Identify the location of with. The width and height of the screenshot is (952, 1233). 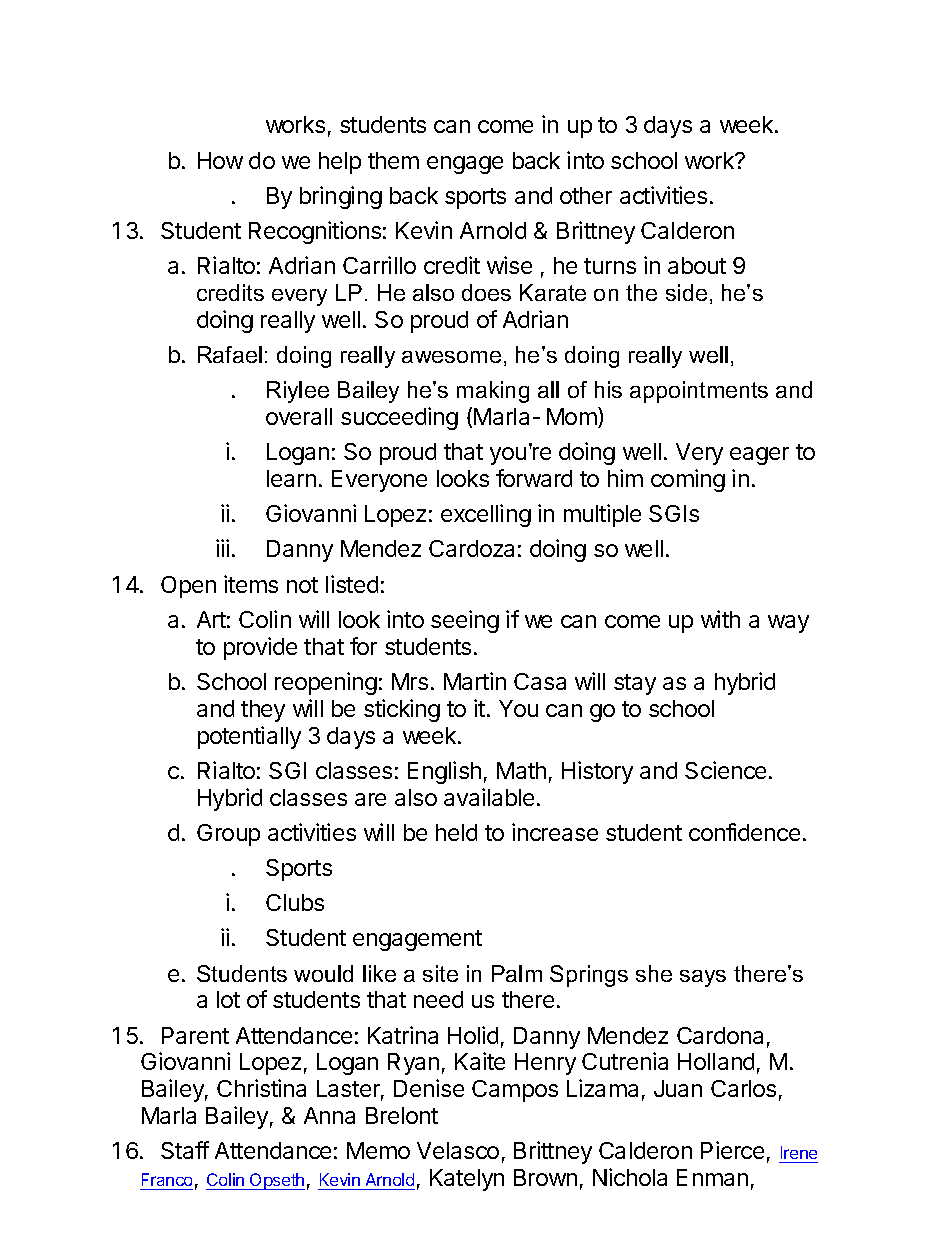
(720, 619).
